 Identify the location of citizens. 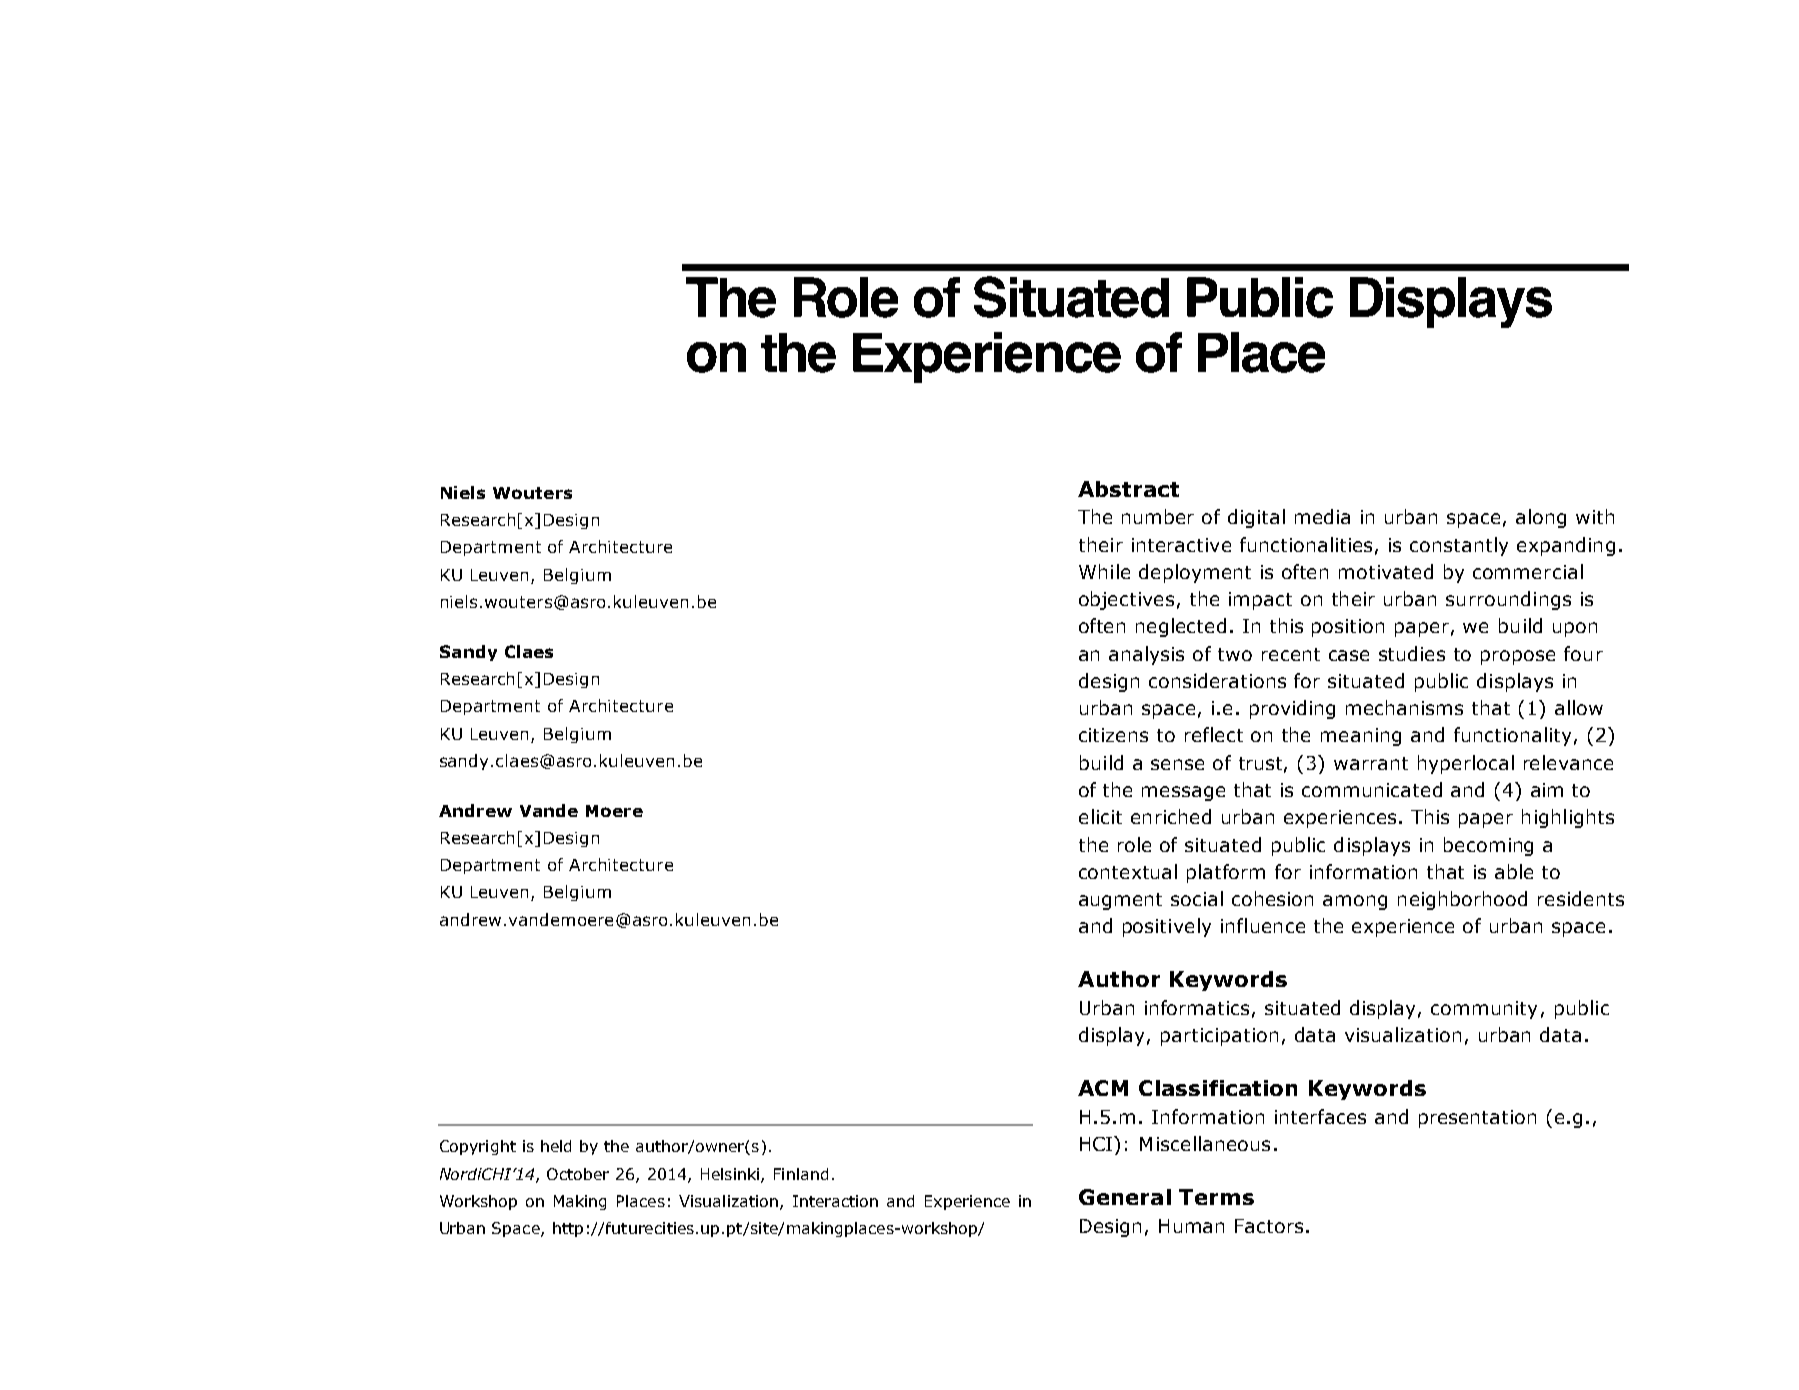
(1113, 735).
